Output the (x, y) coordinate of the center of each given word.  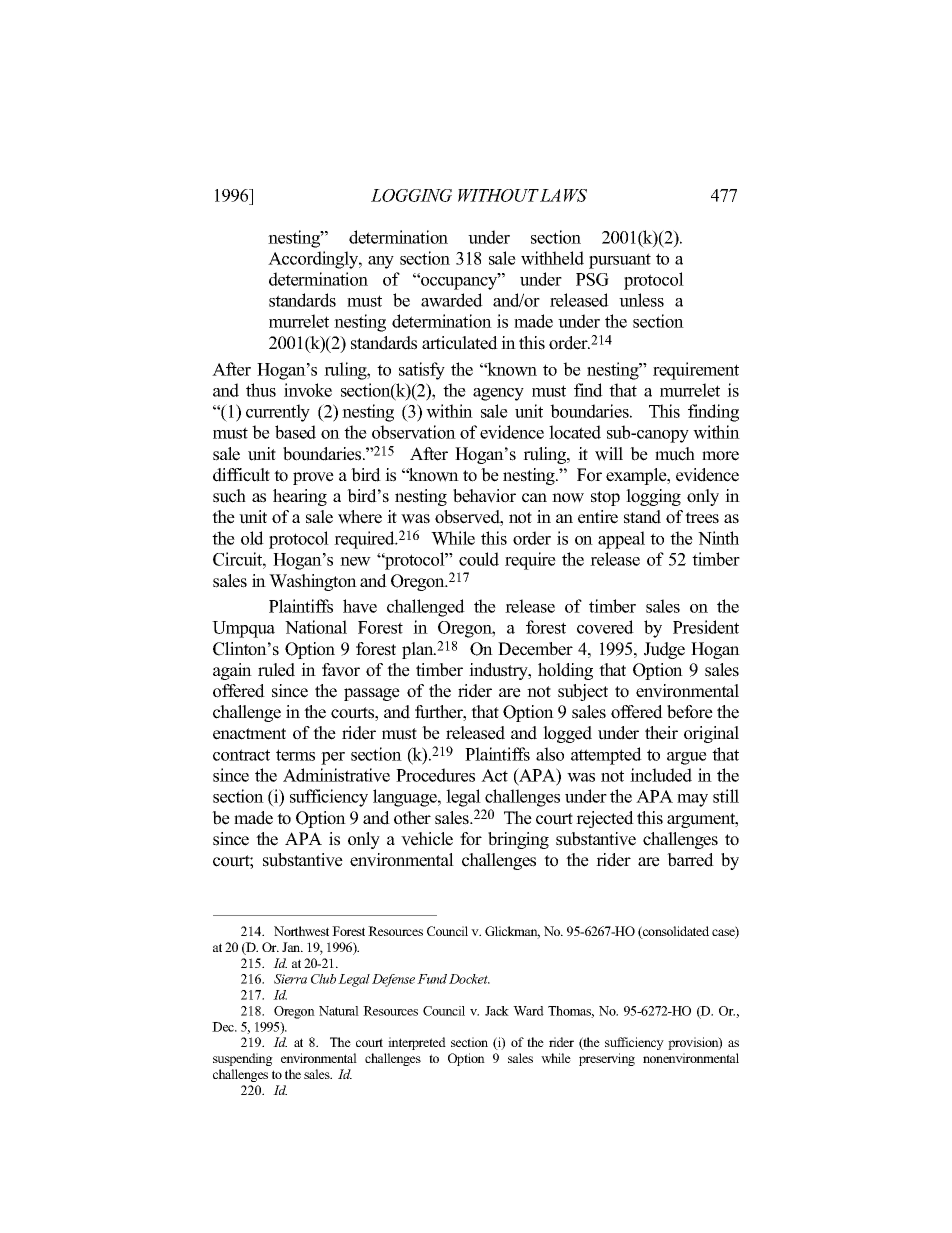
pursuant (620, 261)
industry (499, 671)
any (381, 262)
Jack (497, 1011)
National (316, 627)
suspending (243, 1059)
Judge (664, 650)
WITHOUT (498, 195)
